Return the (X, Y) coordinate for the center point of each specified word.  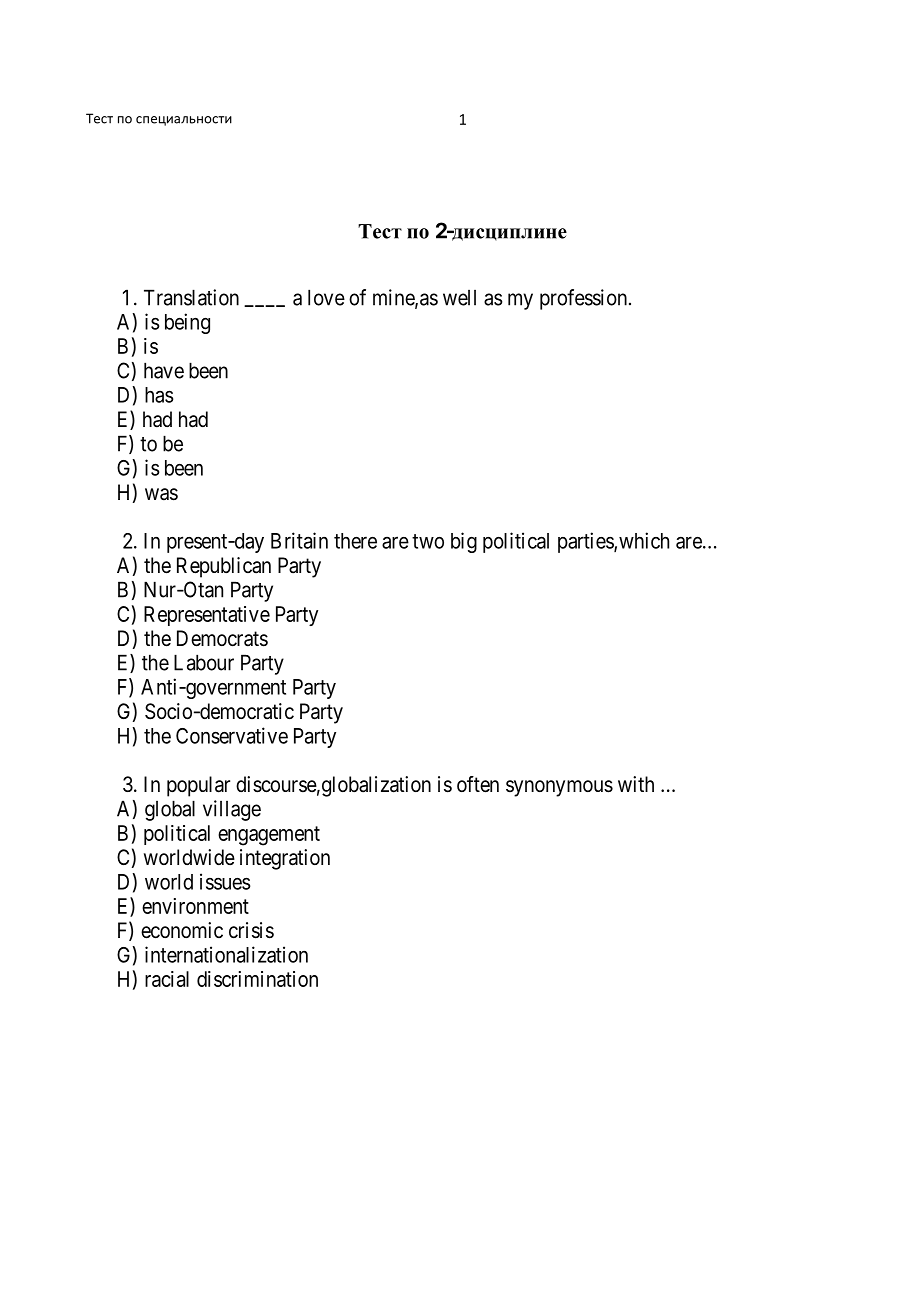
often (478, 784)
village (232, 810)
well (459, 298)
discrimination (257, 979)
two (428, 541)
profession (583, 299)
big (464, 542)
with (636, 784)
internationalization (226, 954)
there (355, 541)
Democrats (222, 638)
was (161, 494)
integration (285, 859)
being (187, 323)
